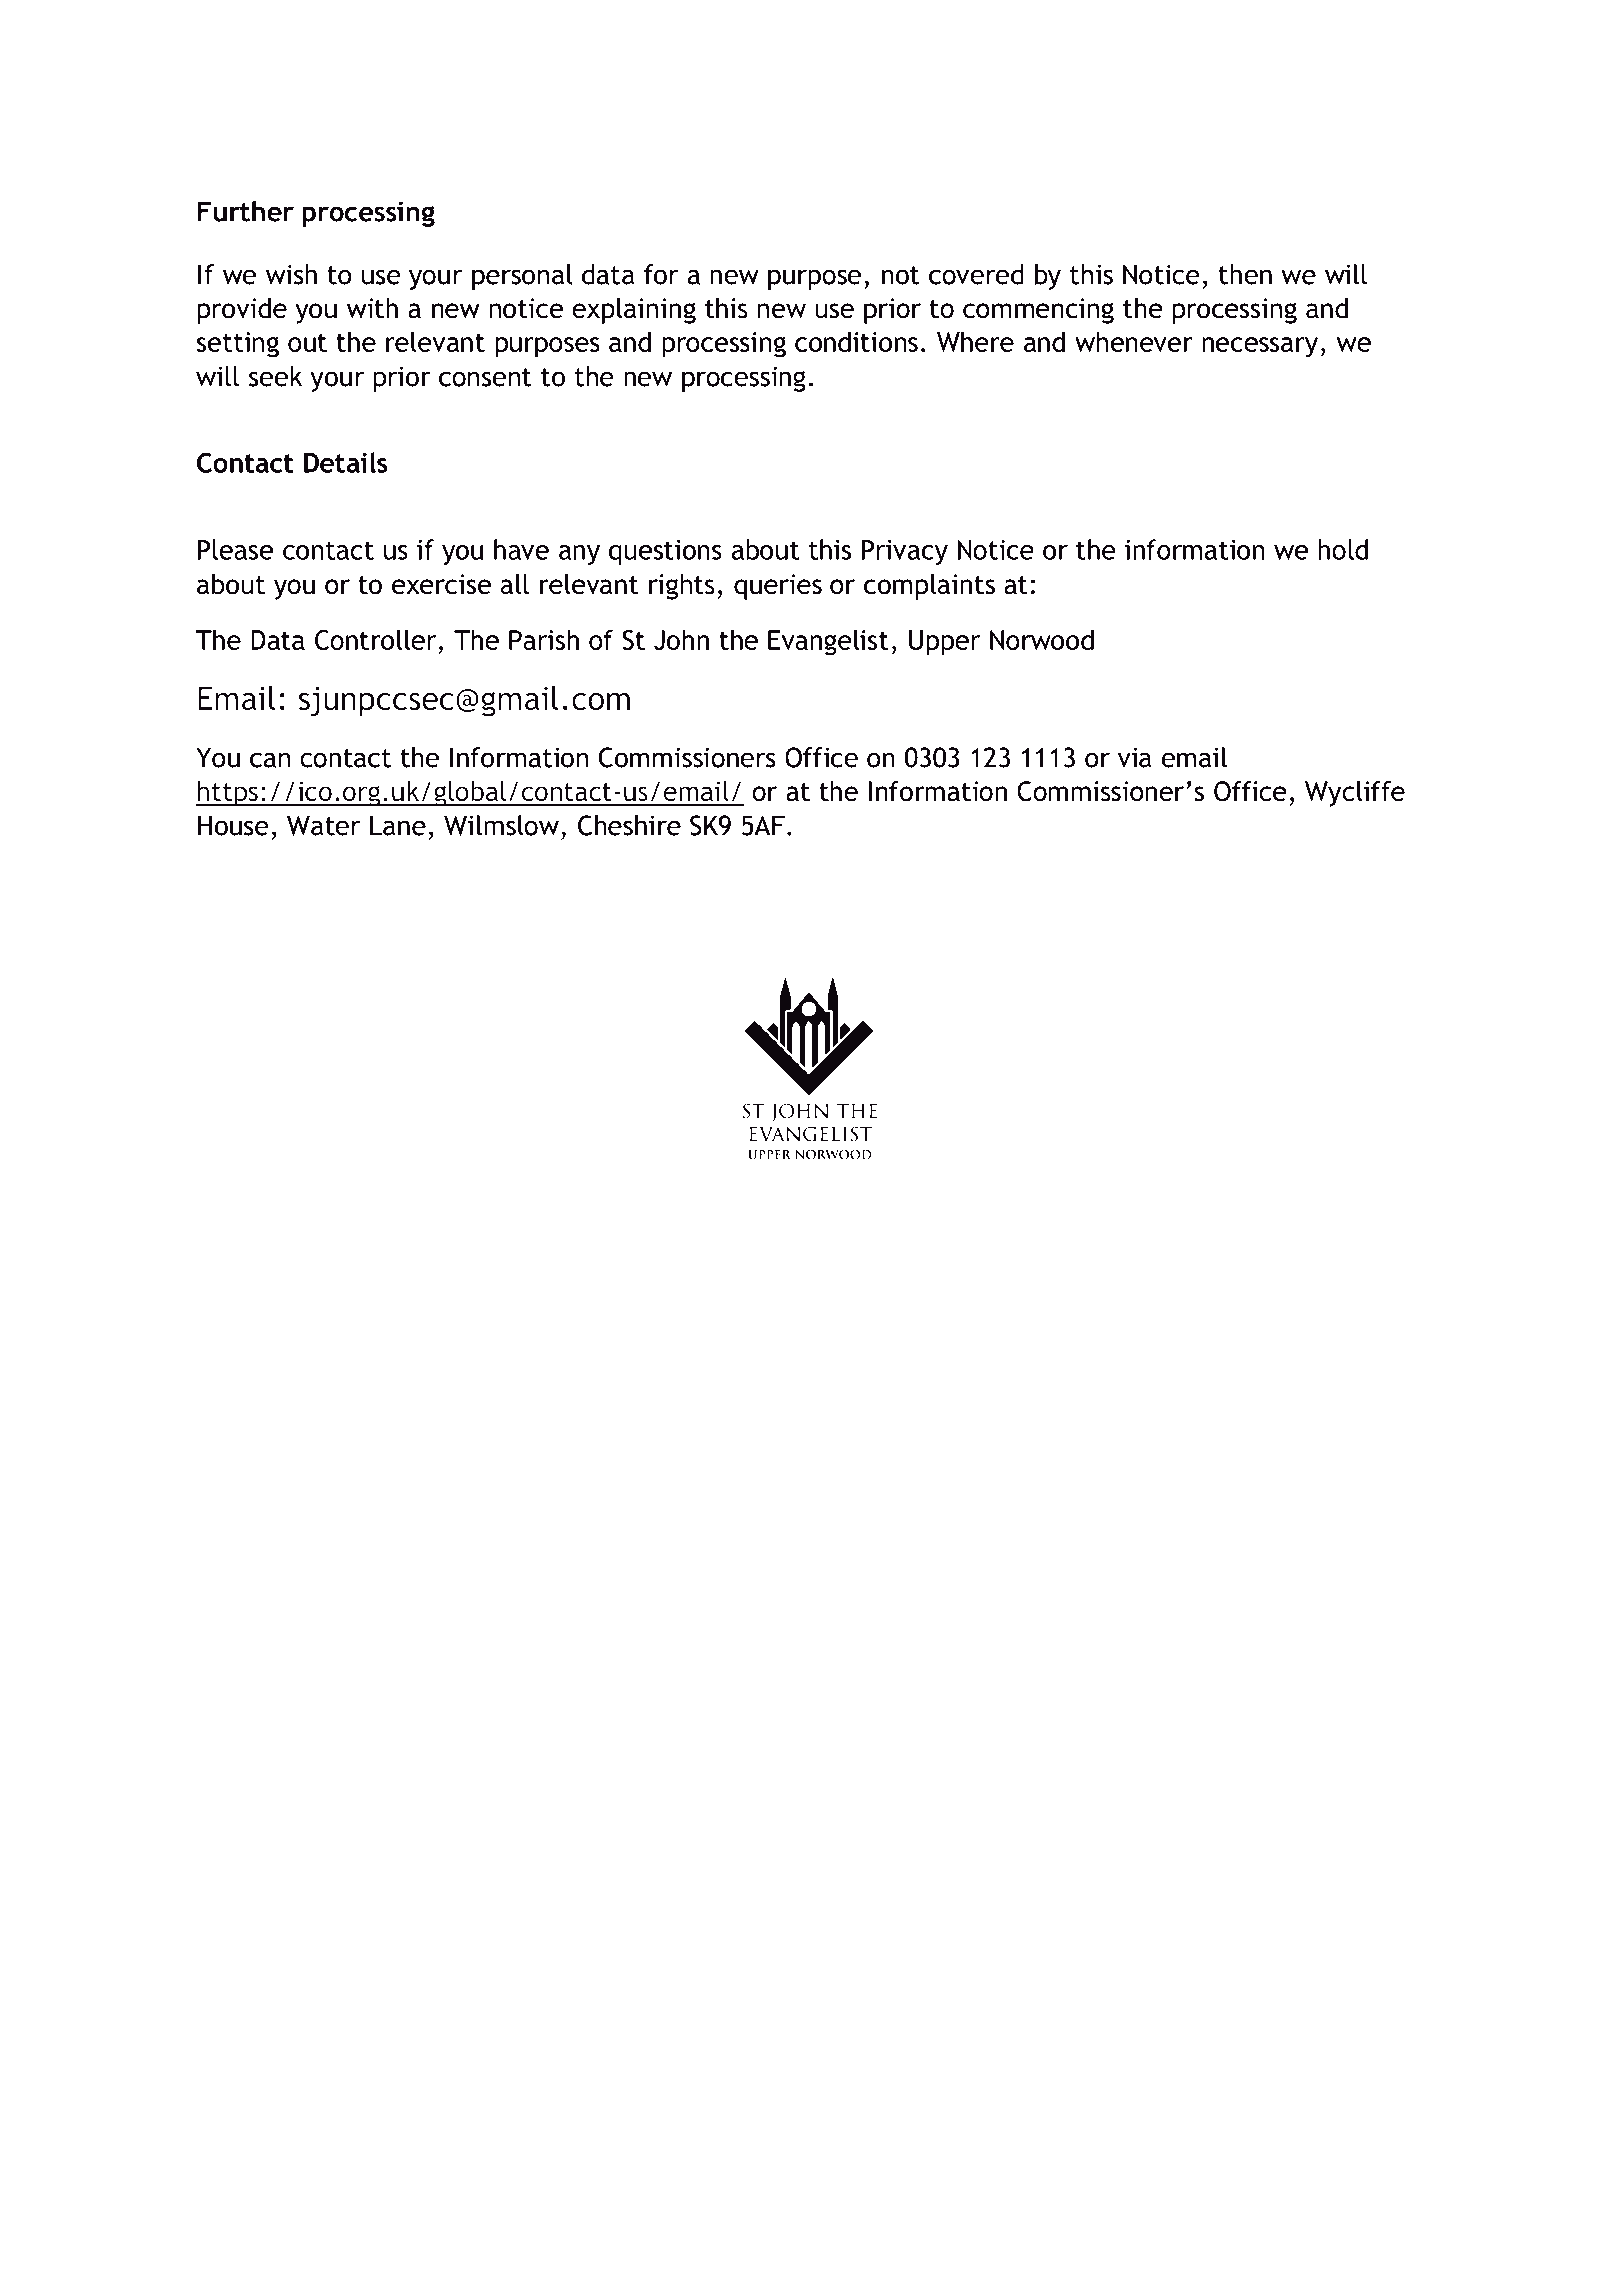 The image size is (1610, 2277). Describe the element at coordinates (1135, 757) in the image. I see `via` at that location.
